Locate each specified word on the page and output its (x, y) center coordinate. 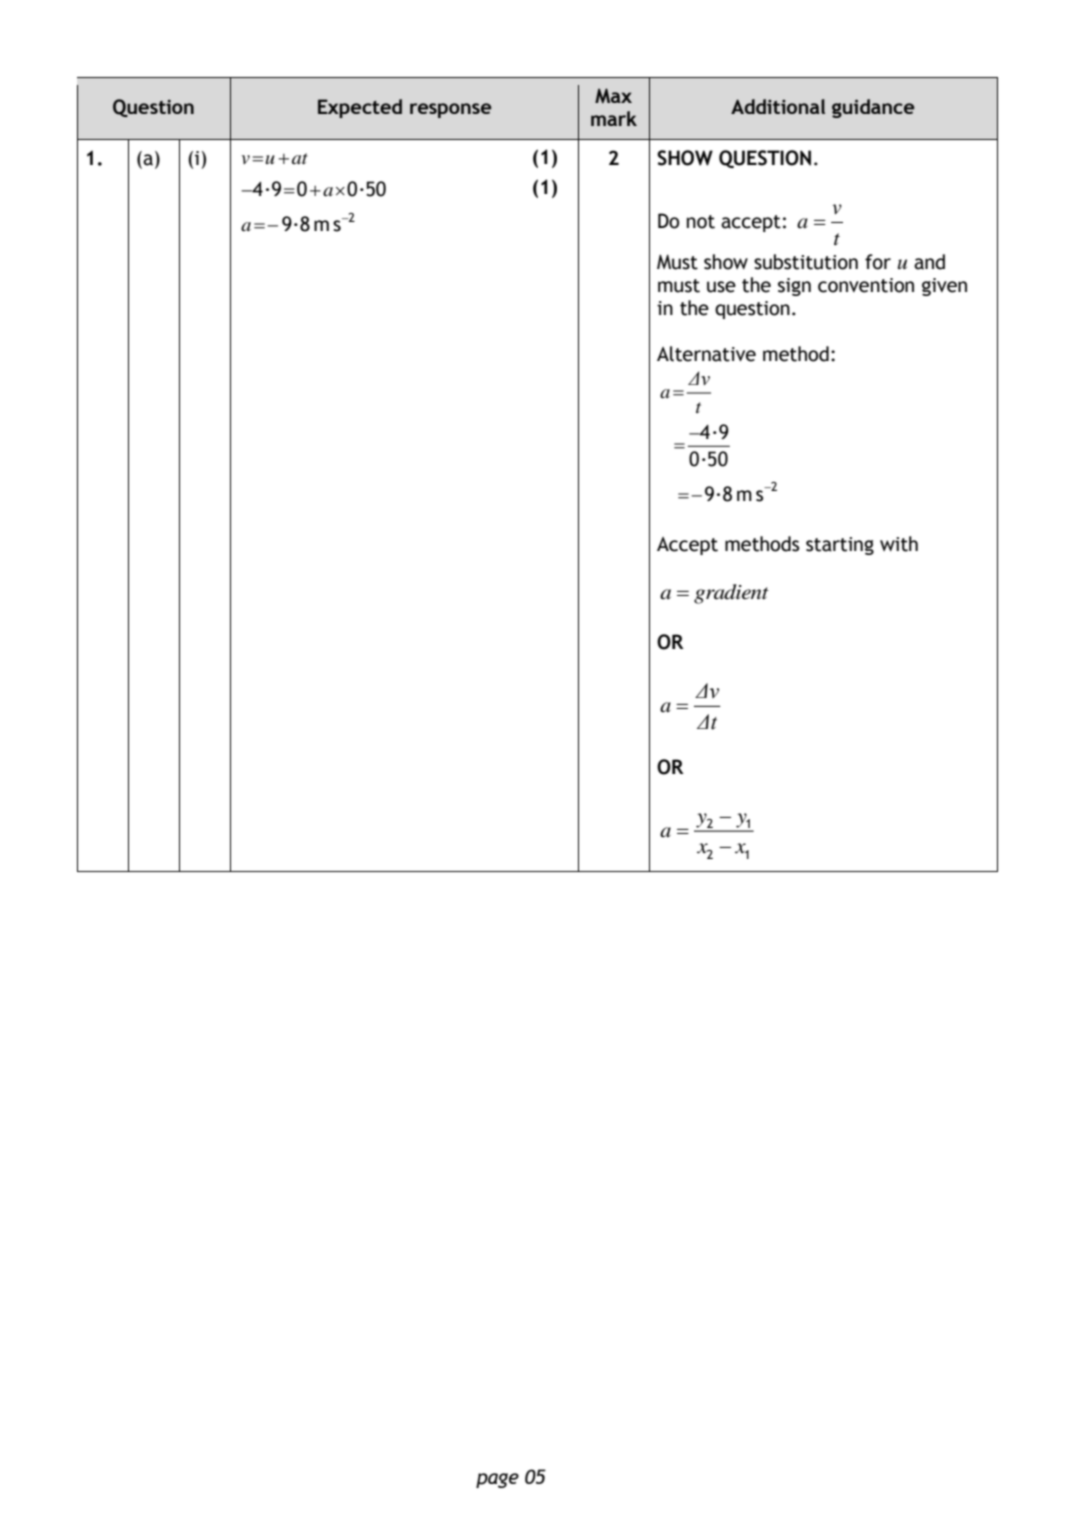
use (721, 287)
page (497, 1480)
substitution (806, 262)
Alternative (706, 354)
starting (840, 546)
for (878, 262)
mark (614, 118)
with (899, 544)
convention (866, 285)
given (944, 287)
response (450, 110)
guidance (873, 108)
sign (794, 287)
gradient (731, 594)
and (929, 262)
